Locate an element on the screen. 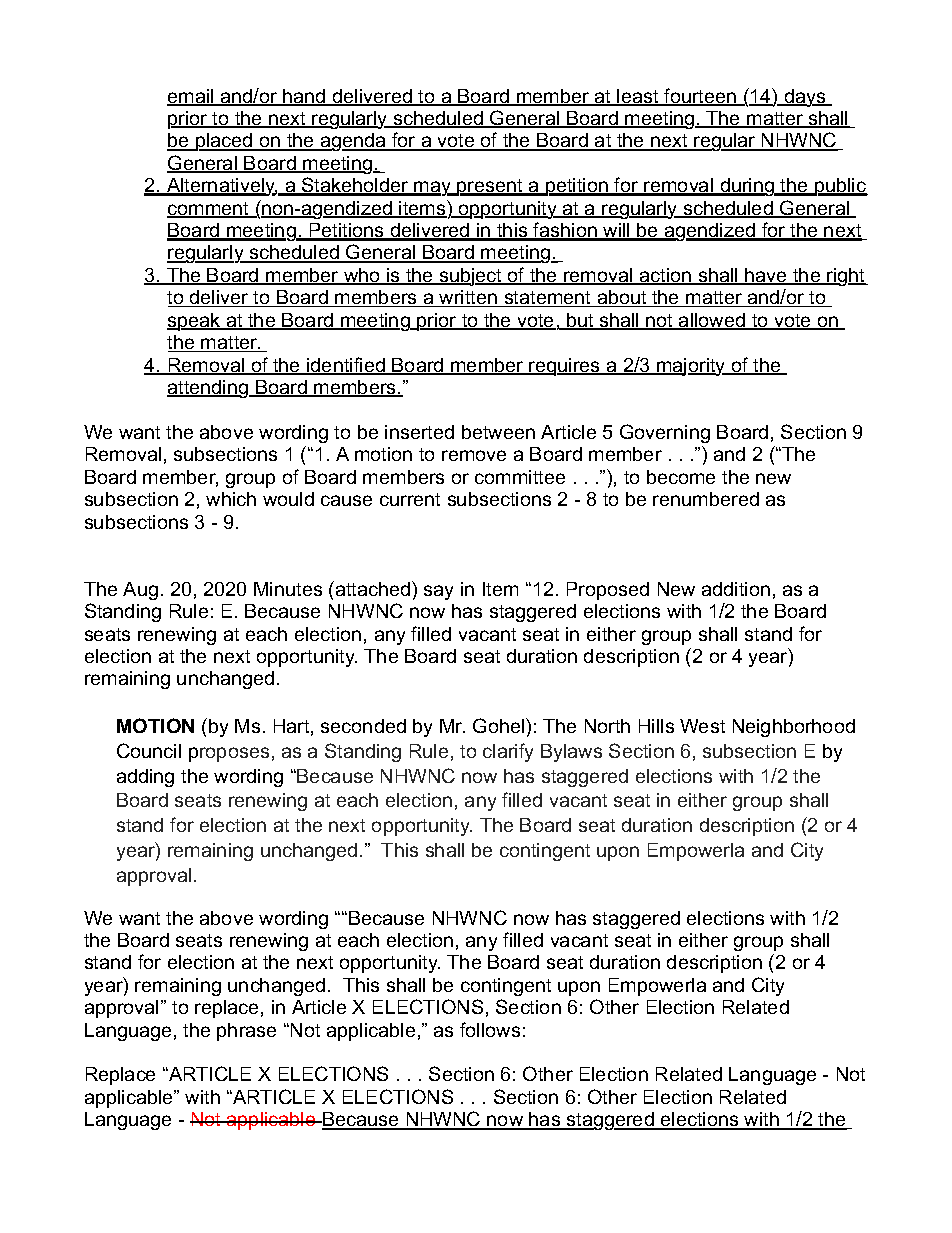  days is located at coordinates (805, 98).
